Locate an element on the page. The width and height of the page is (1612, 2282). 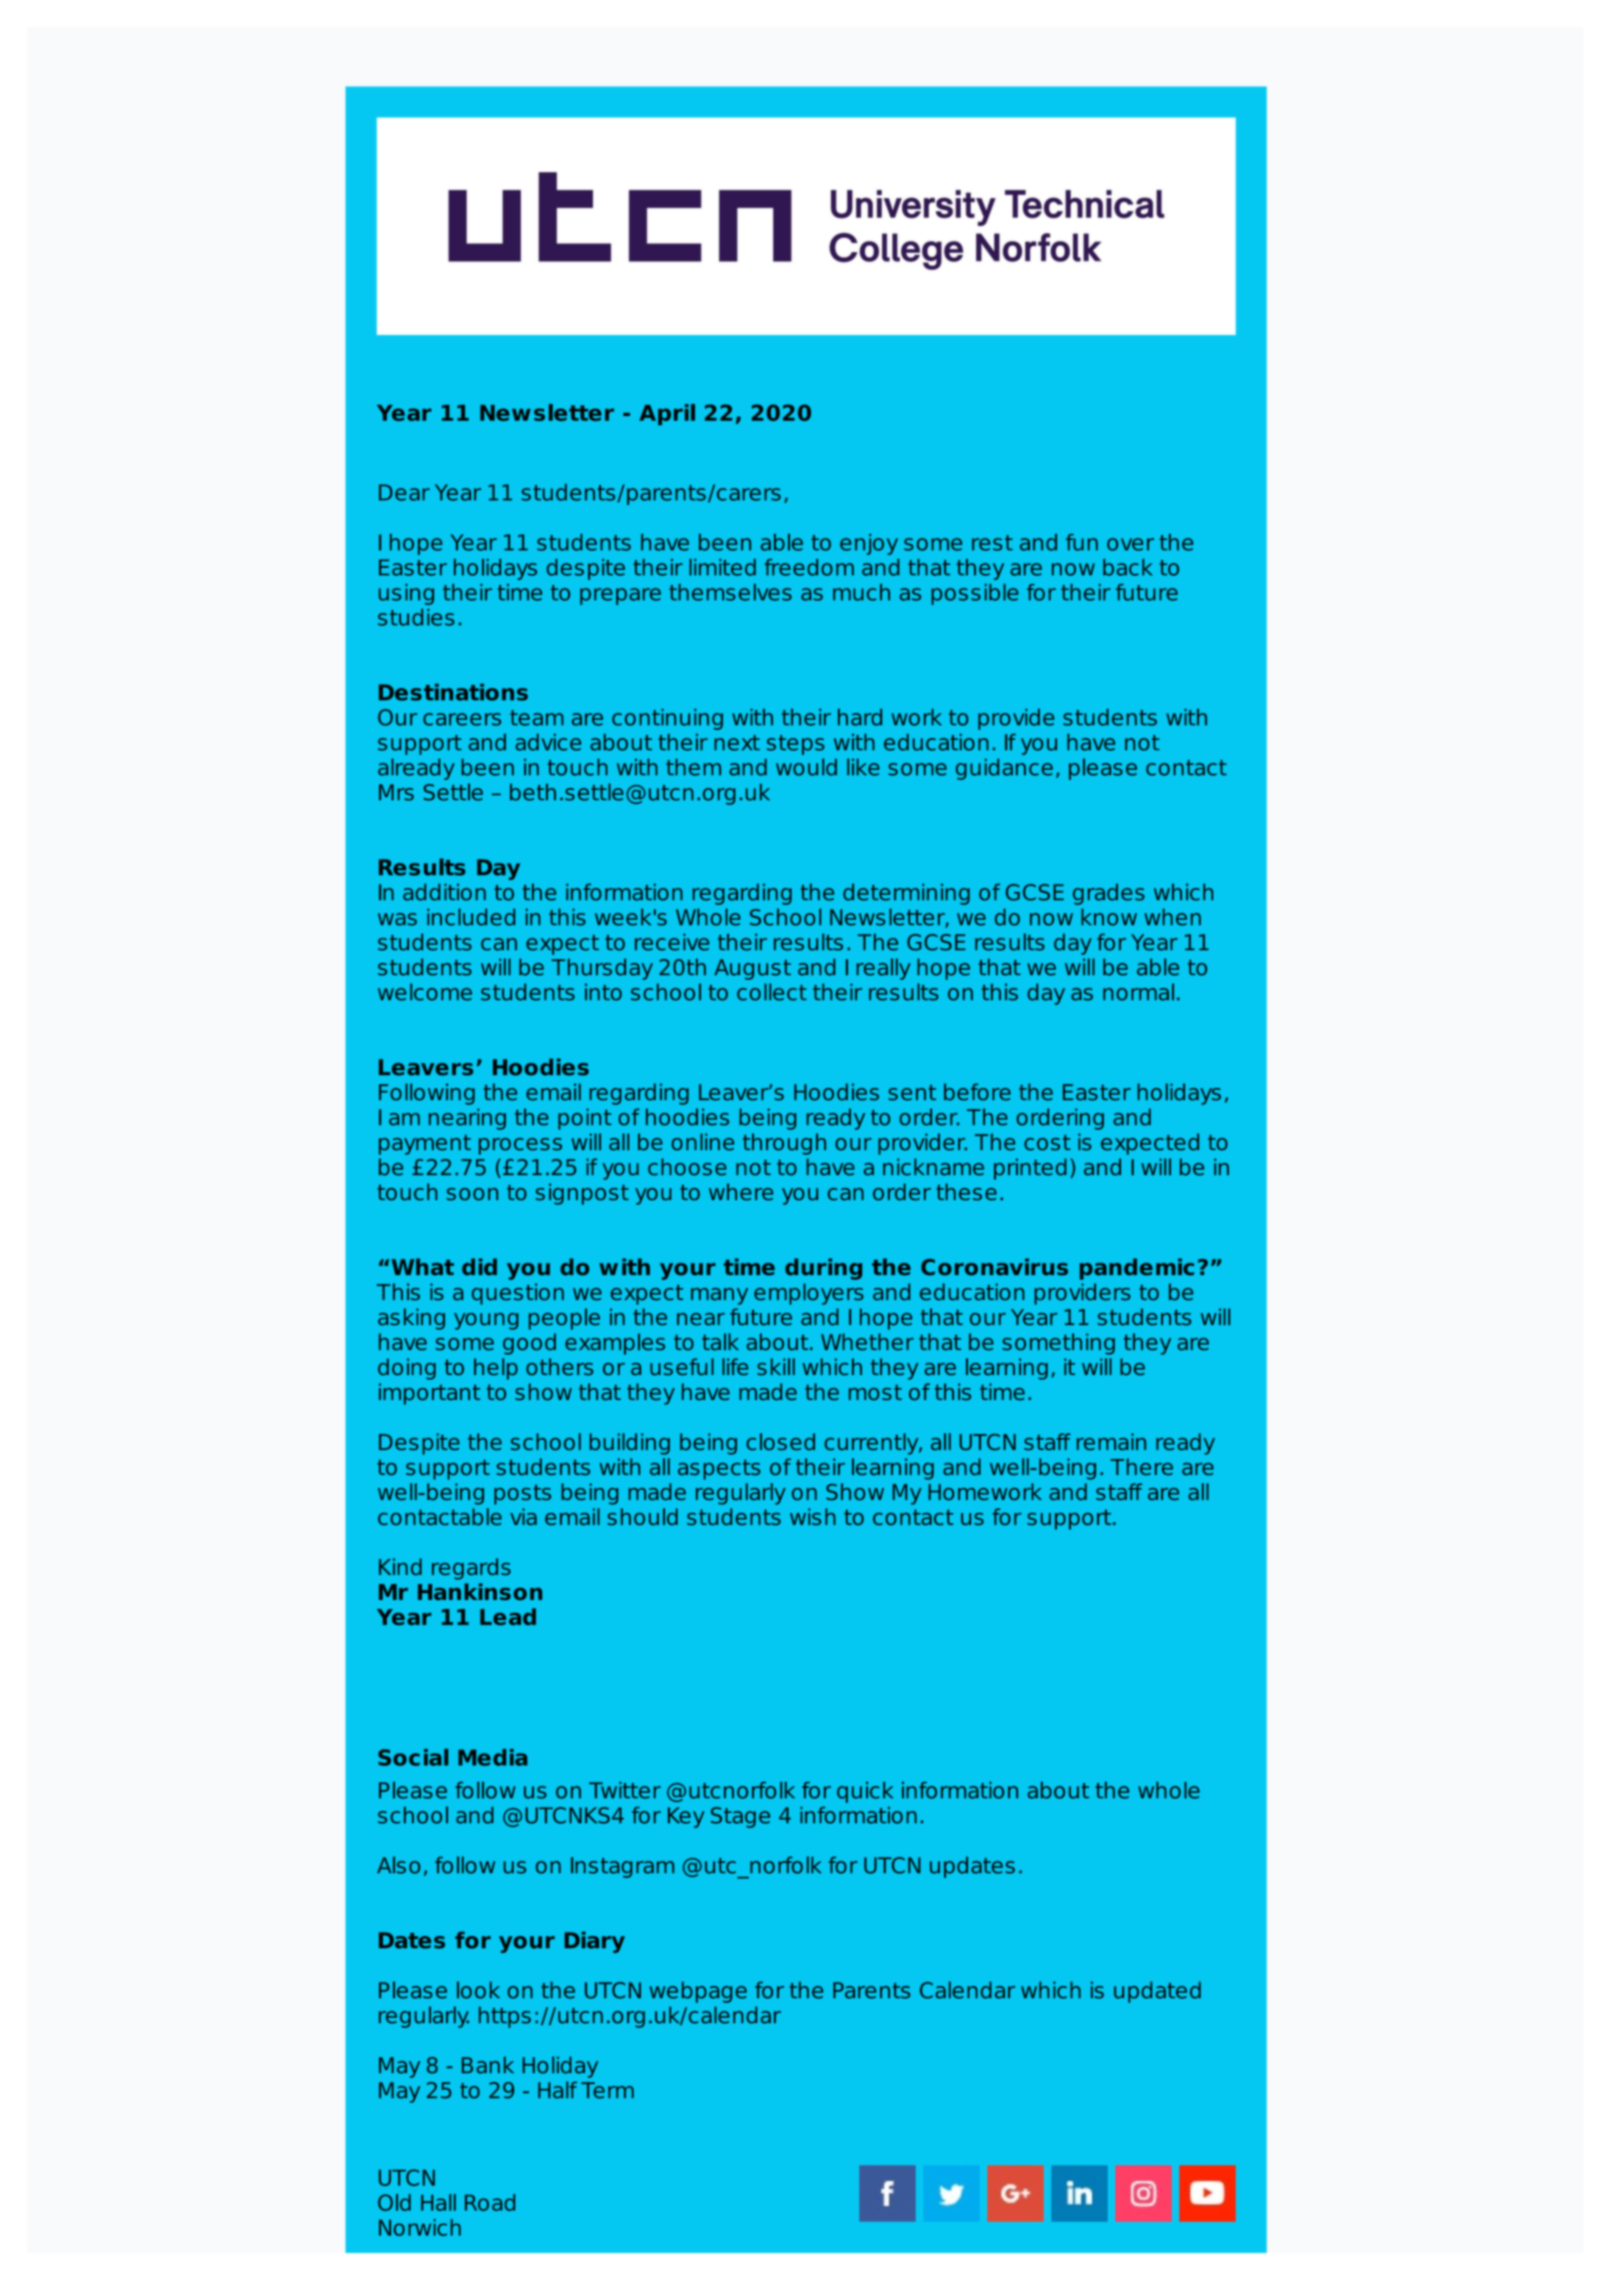
Dear is located at coordinates (404, 492).
